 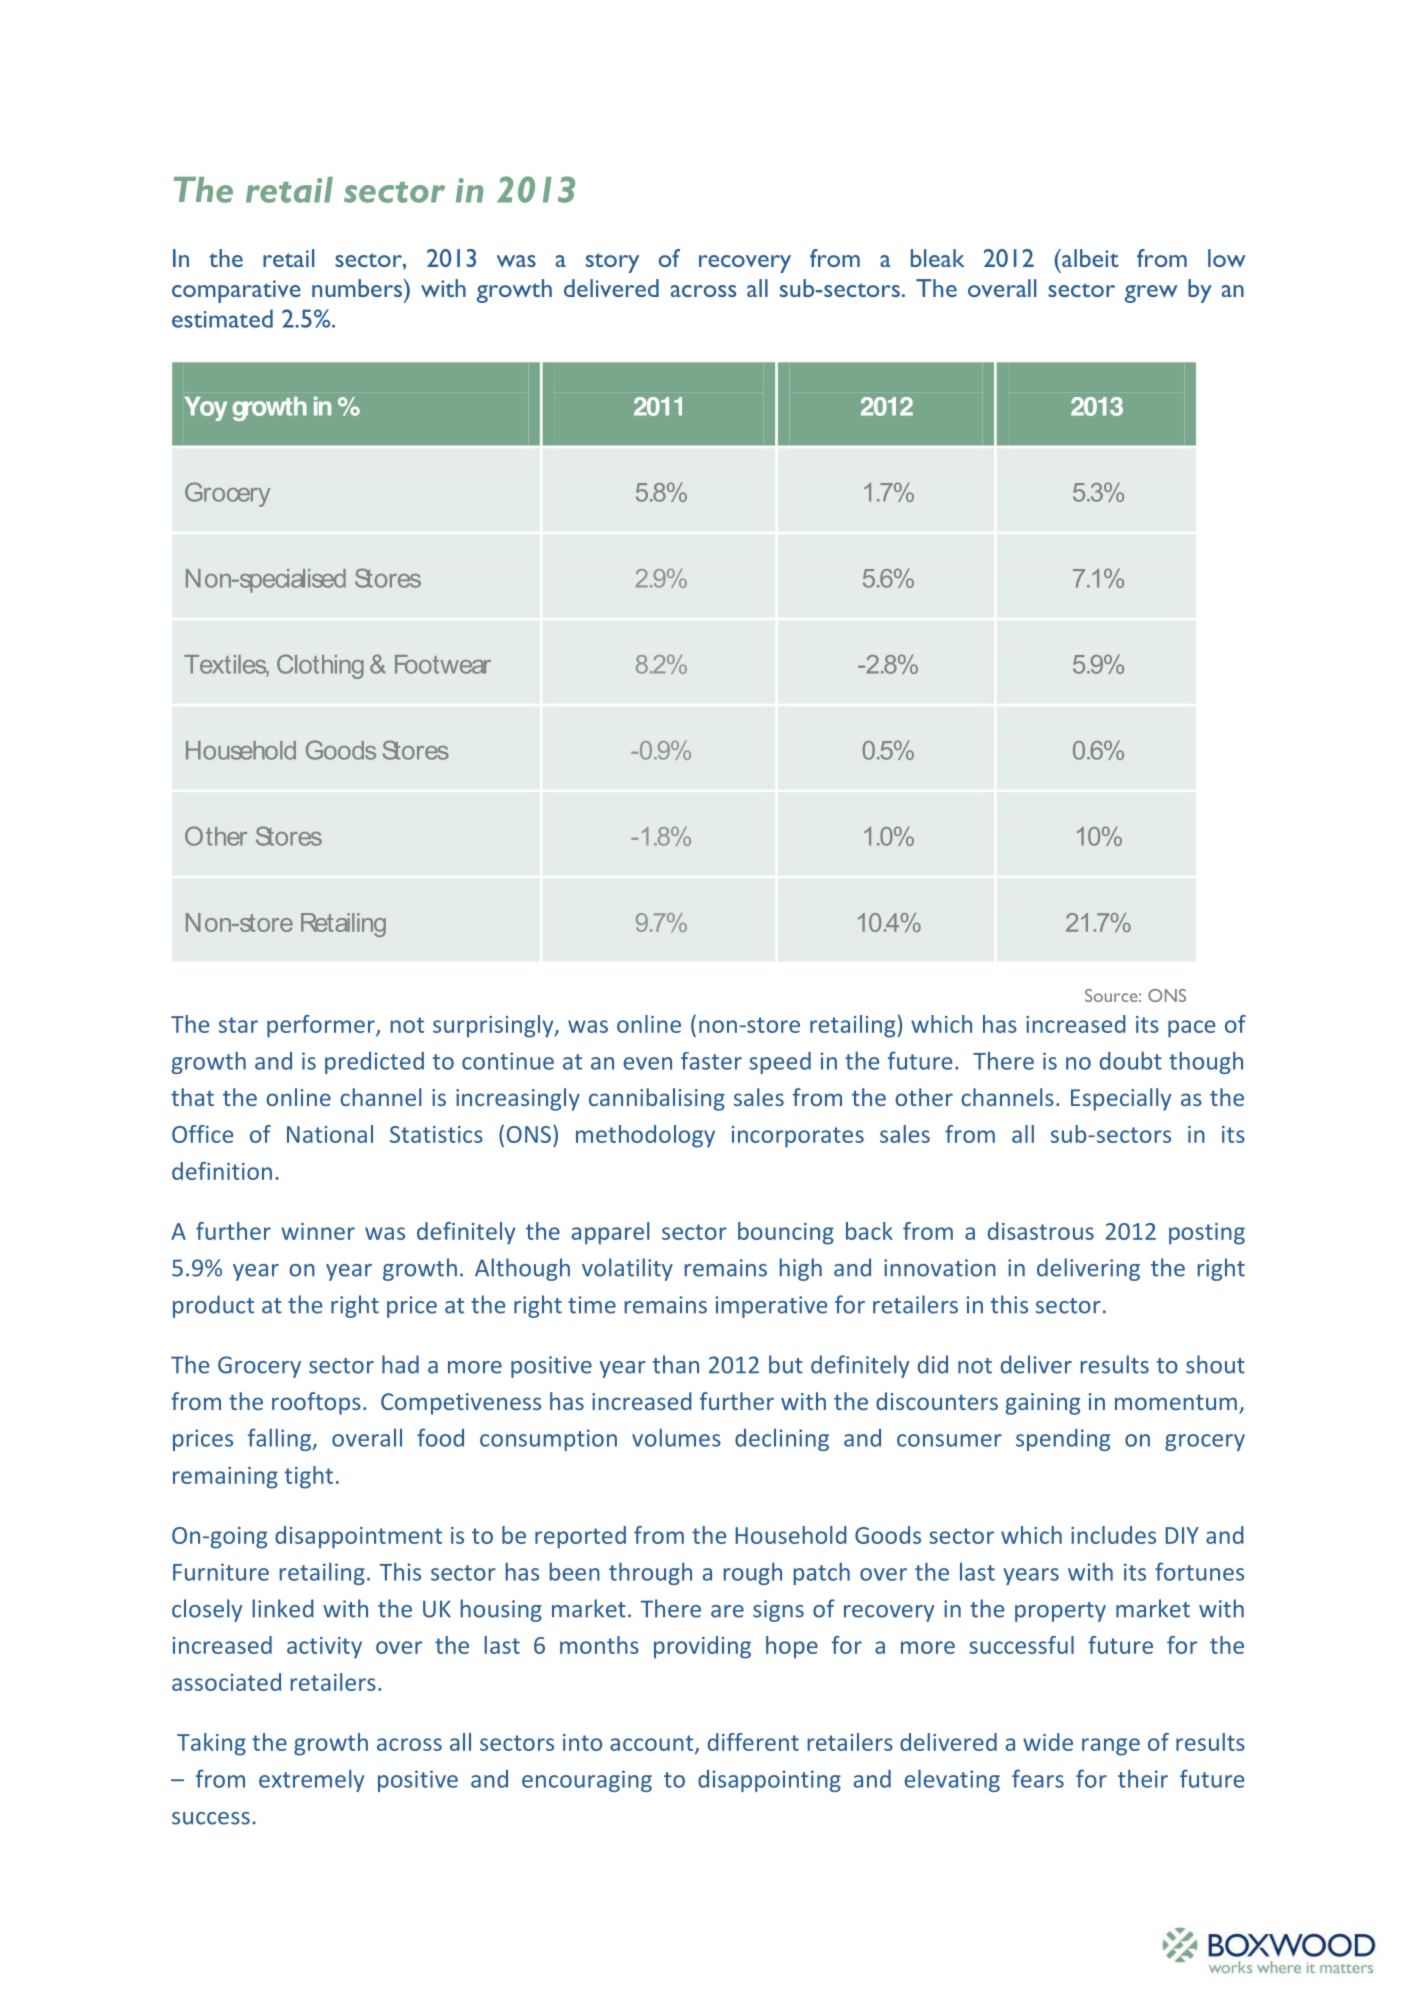 I want to click on pace, so click(x=1191, y=1029).
